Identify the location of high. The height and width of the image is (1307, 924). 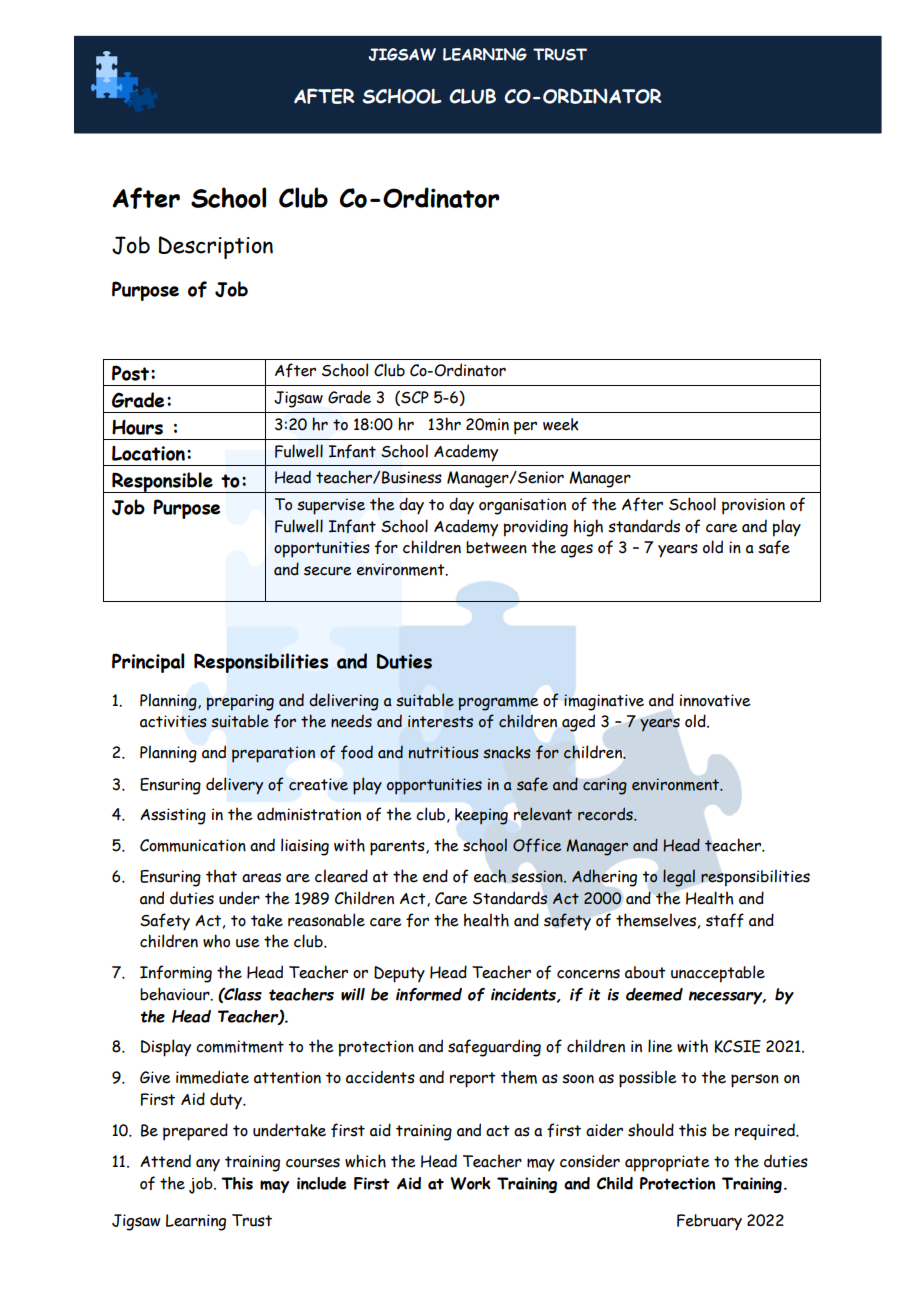
(588, 528).
